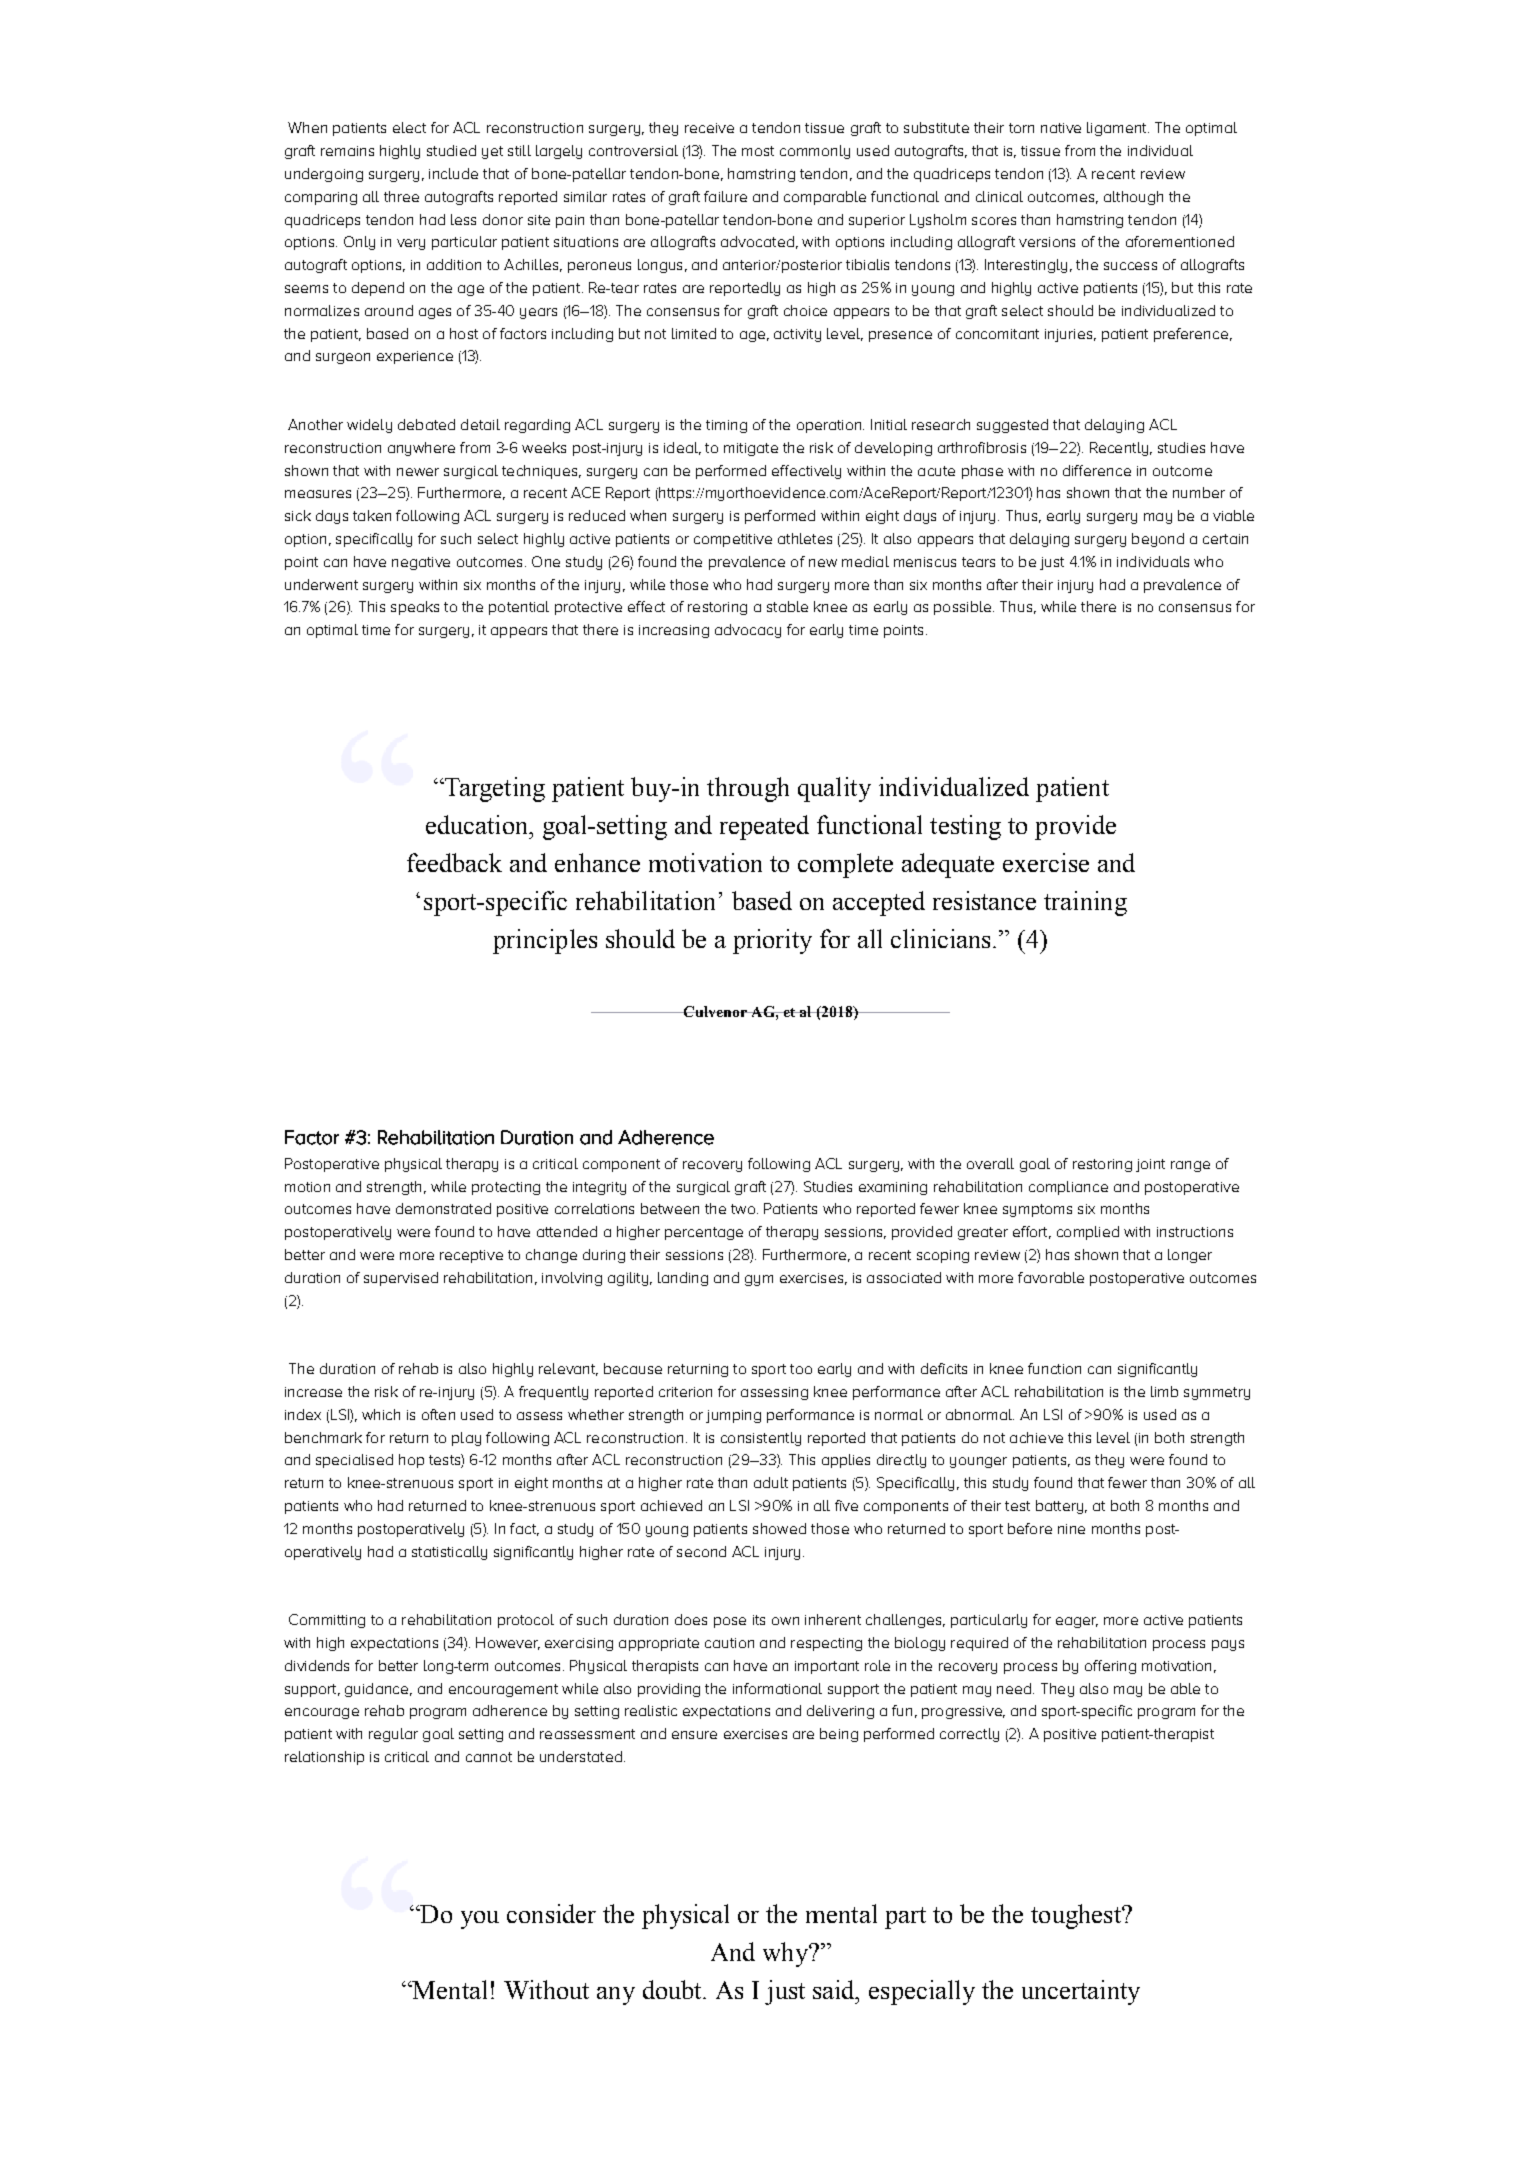  I want to click on nine, so click(1071, 1529).
